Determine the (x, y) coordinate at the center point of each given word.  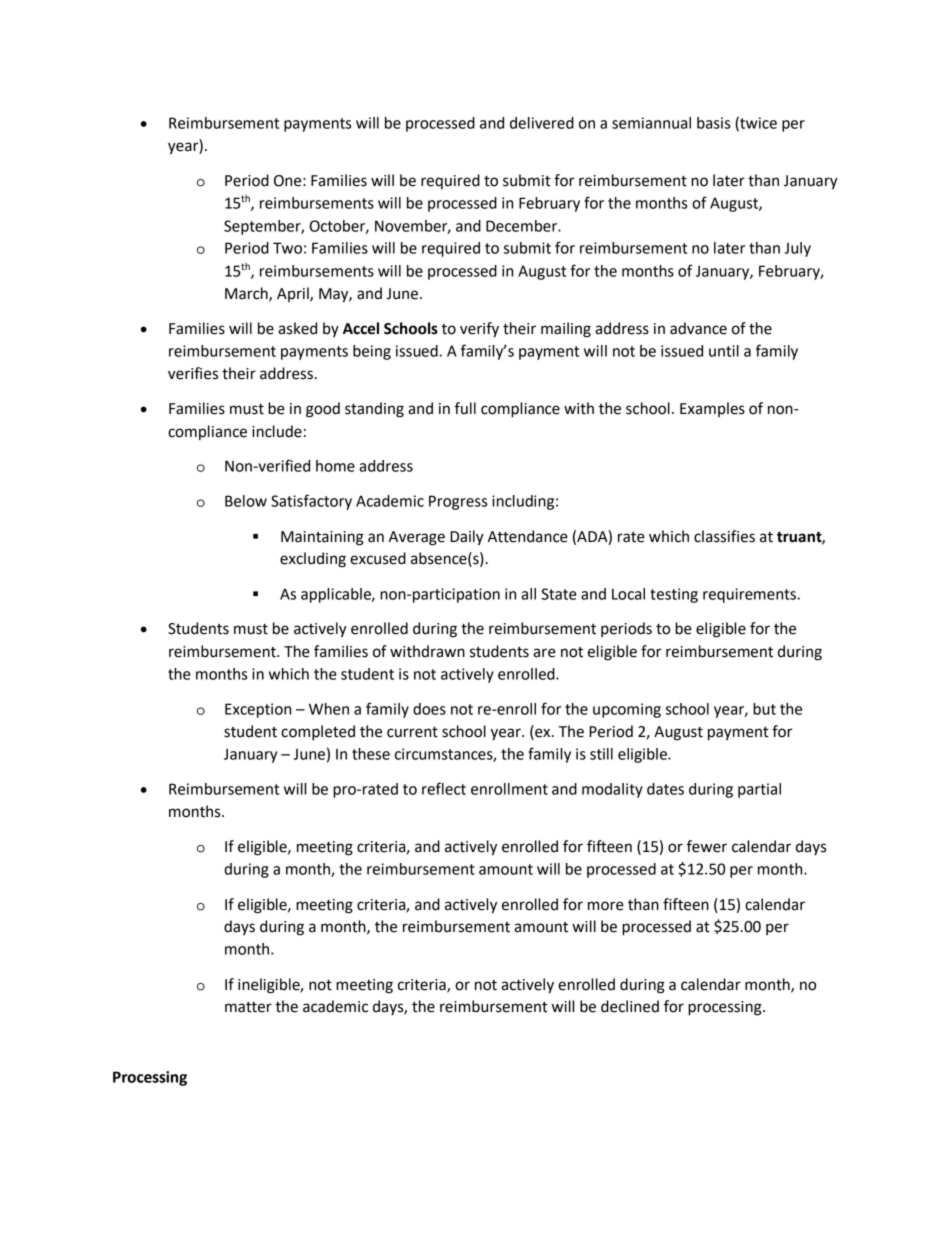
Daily (467, 538)
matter (248, 1007)
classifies (724, 536)
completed (318, 733)
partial (759, 790)
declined (630, 1006)
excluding (313, 560)
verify (479, 330)
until (724, 351)
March (247, 294)
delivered (542, 123)
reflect (444, 788)
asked (297, 328)
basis (713, 123)
